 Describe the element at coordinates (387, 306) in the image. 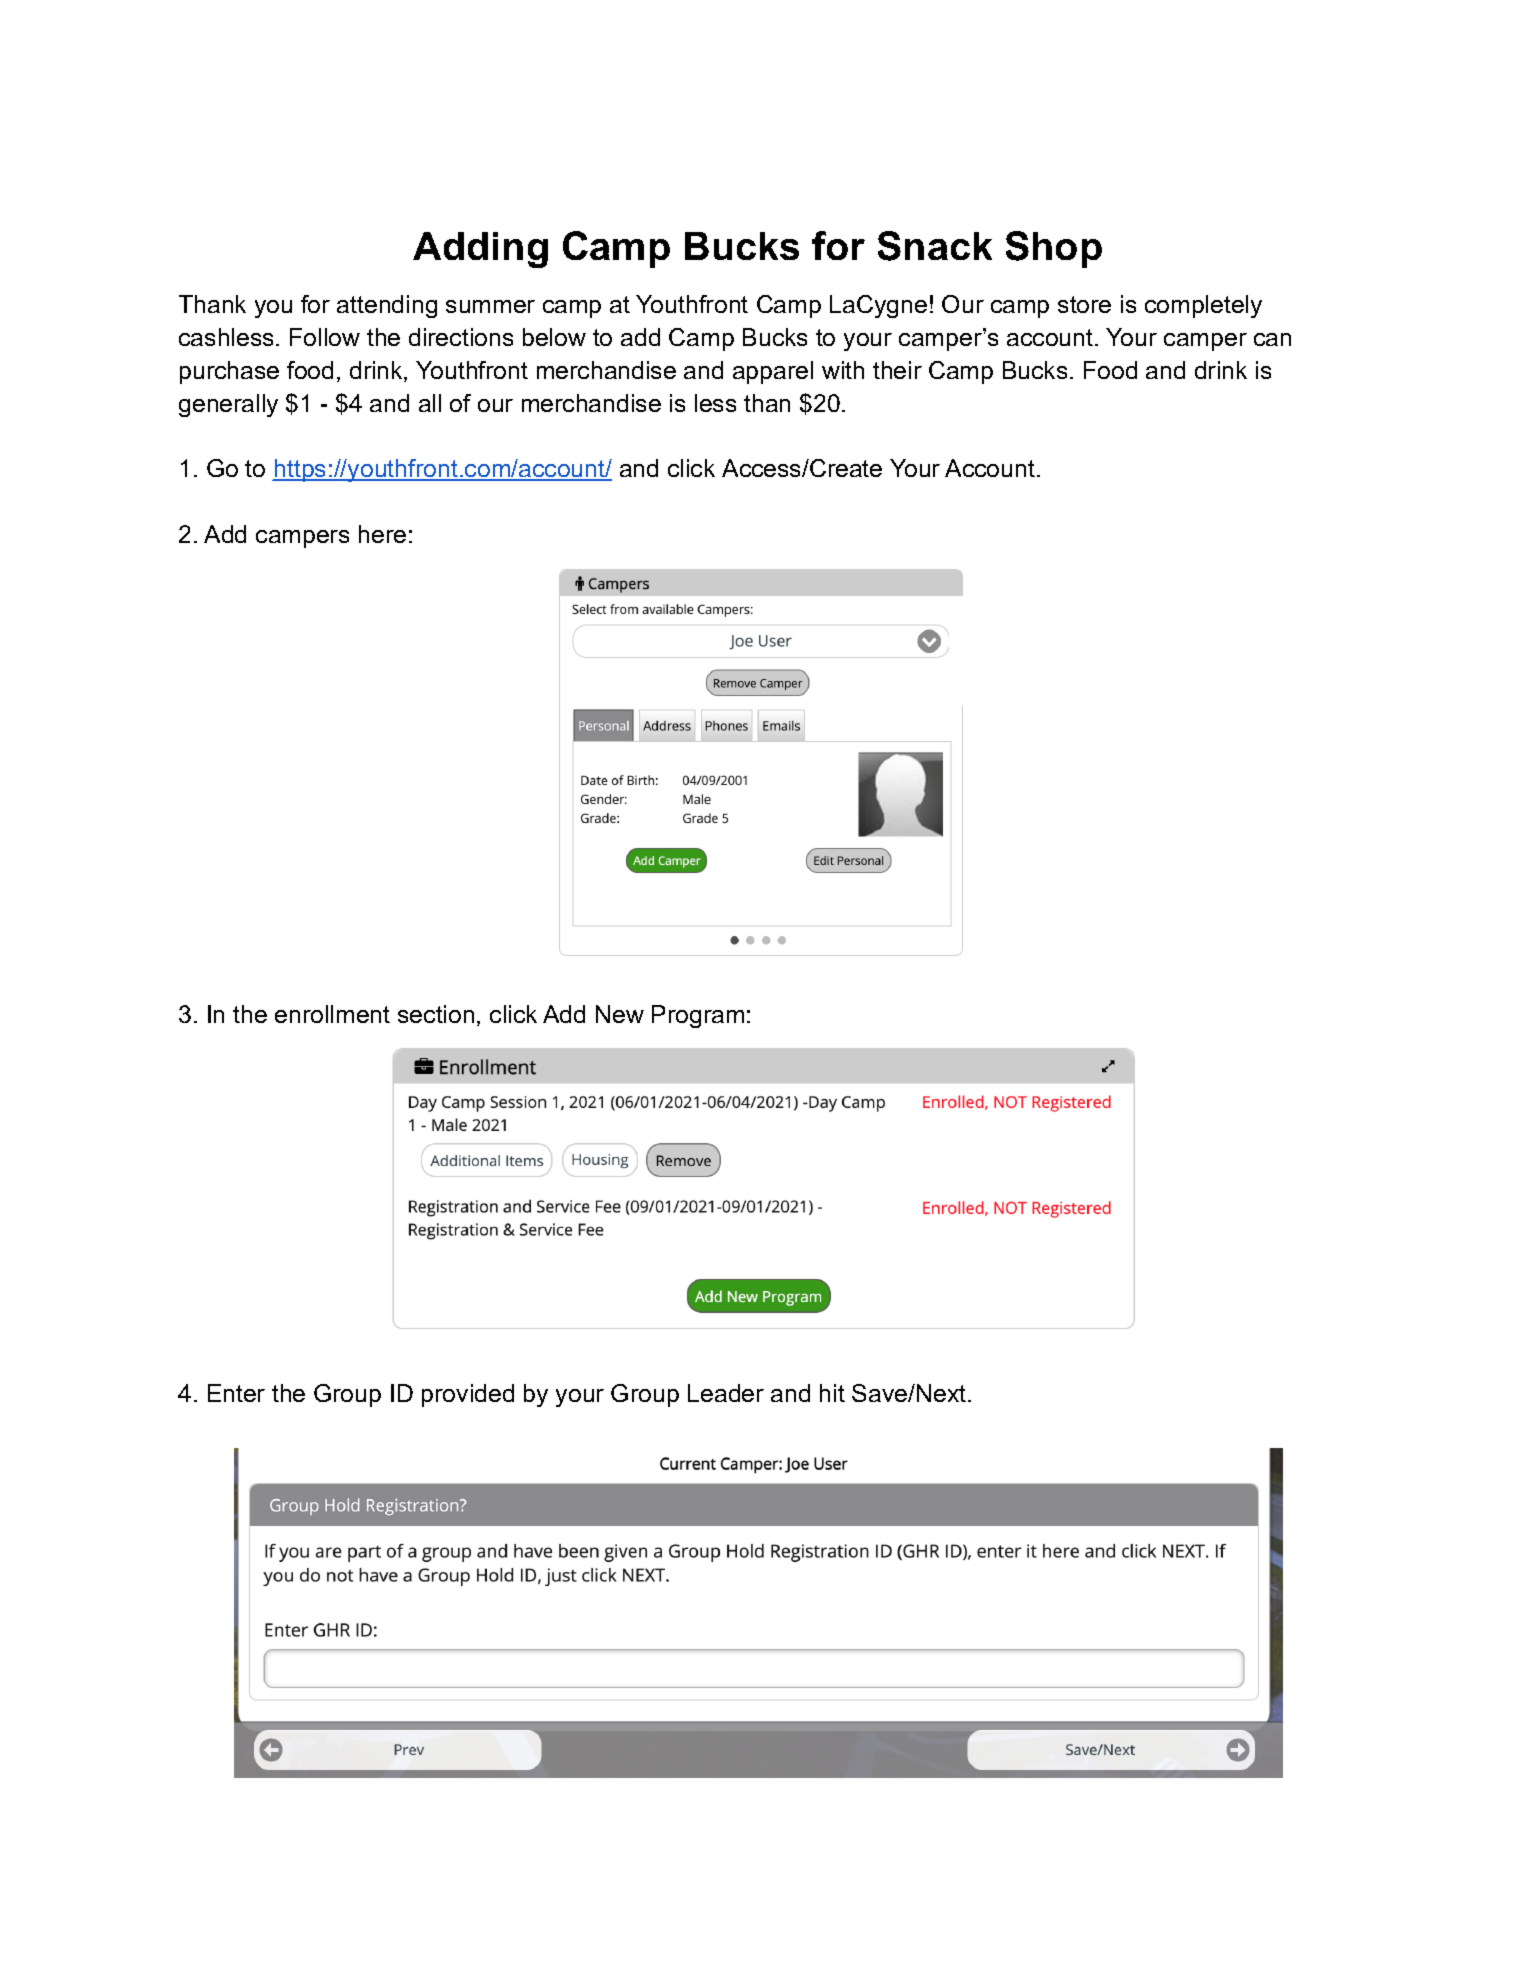

I see `attending` at that location.
